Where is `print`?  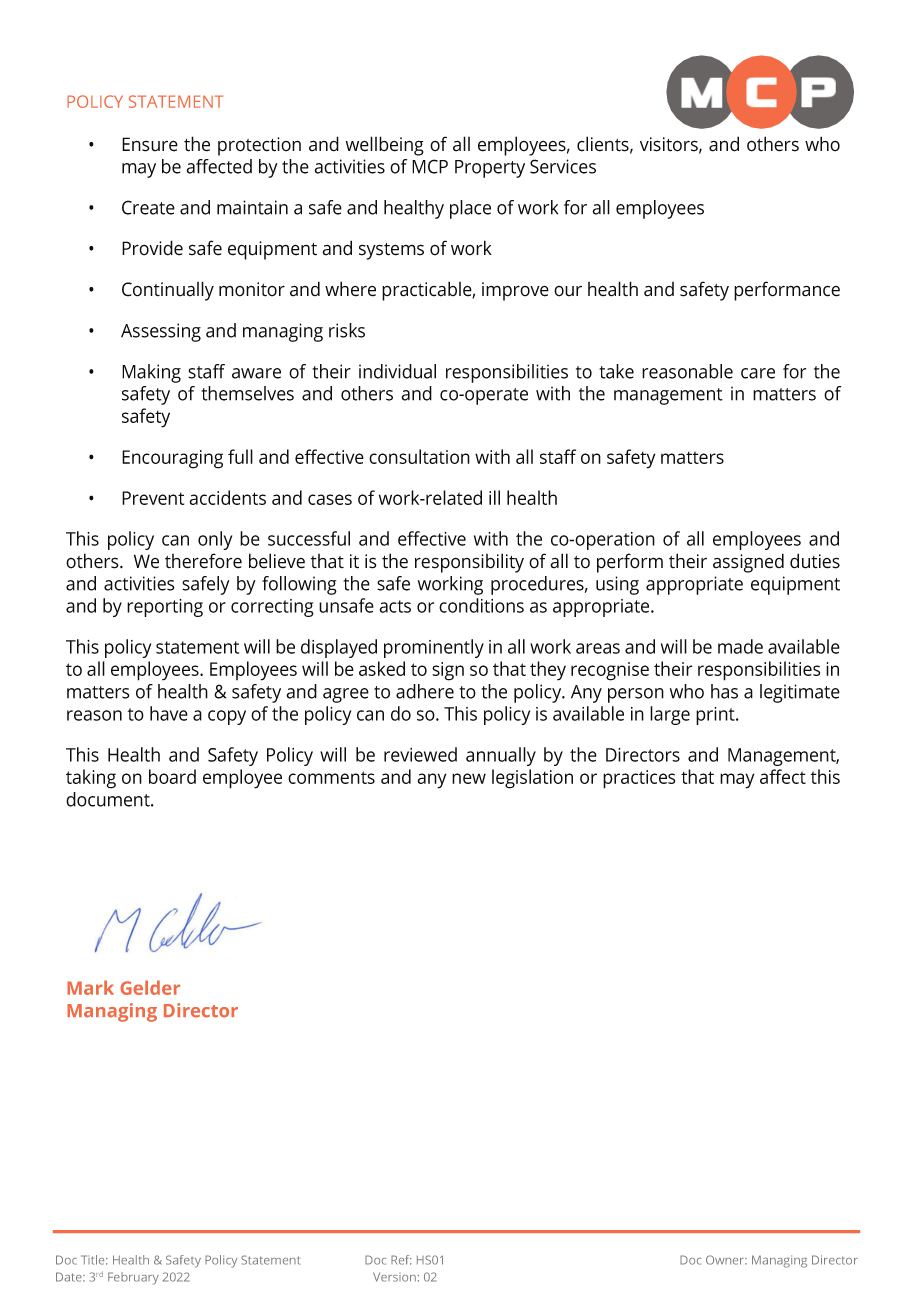 print is located at coordinates (716, 716).
